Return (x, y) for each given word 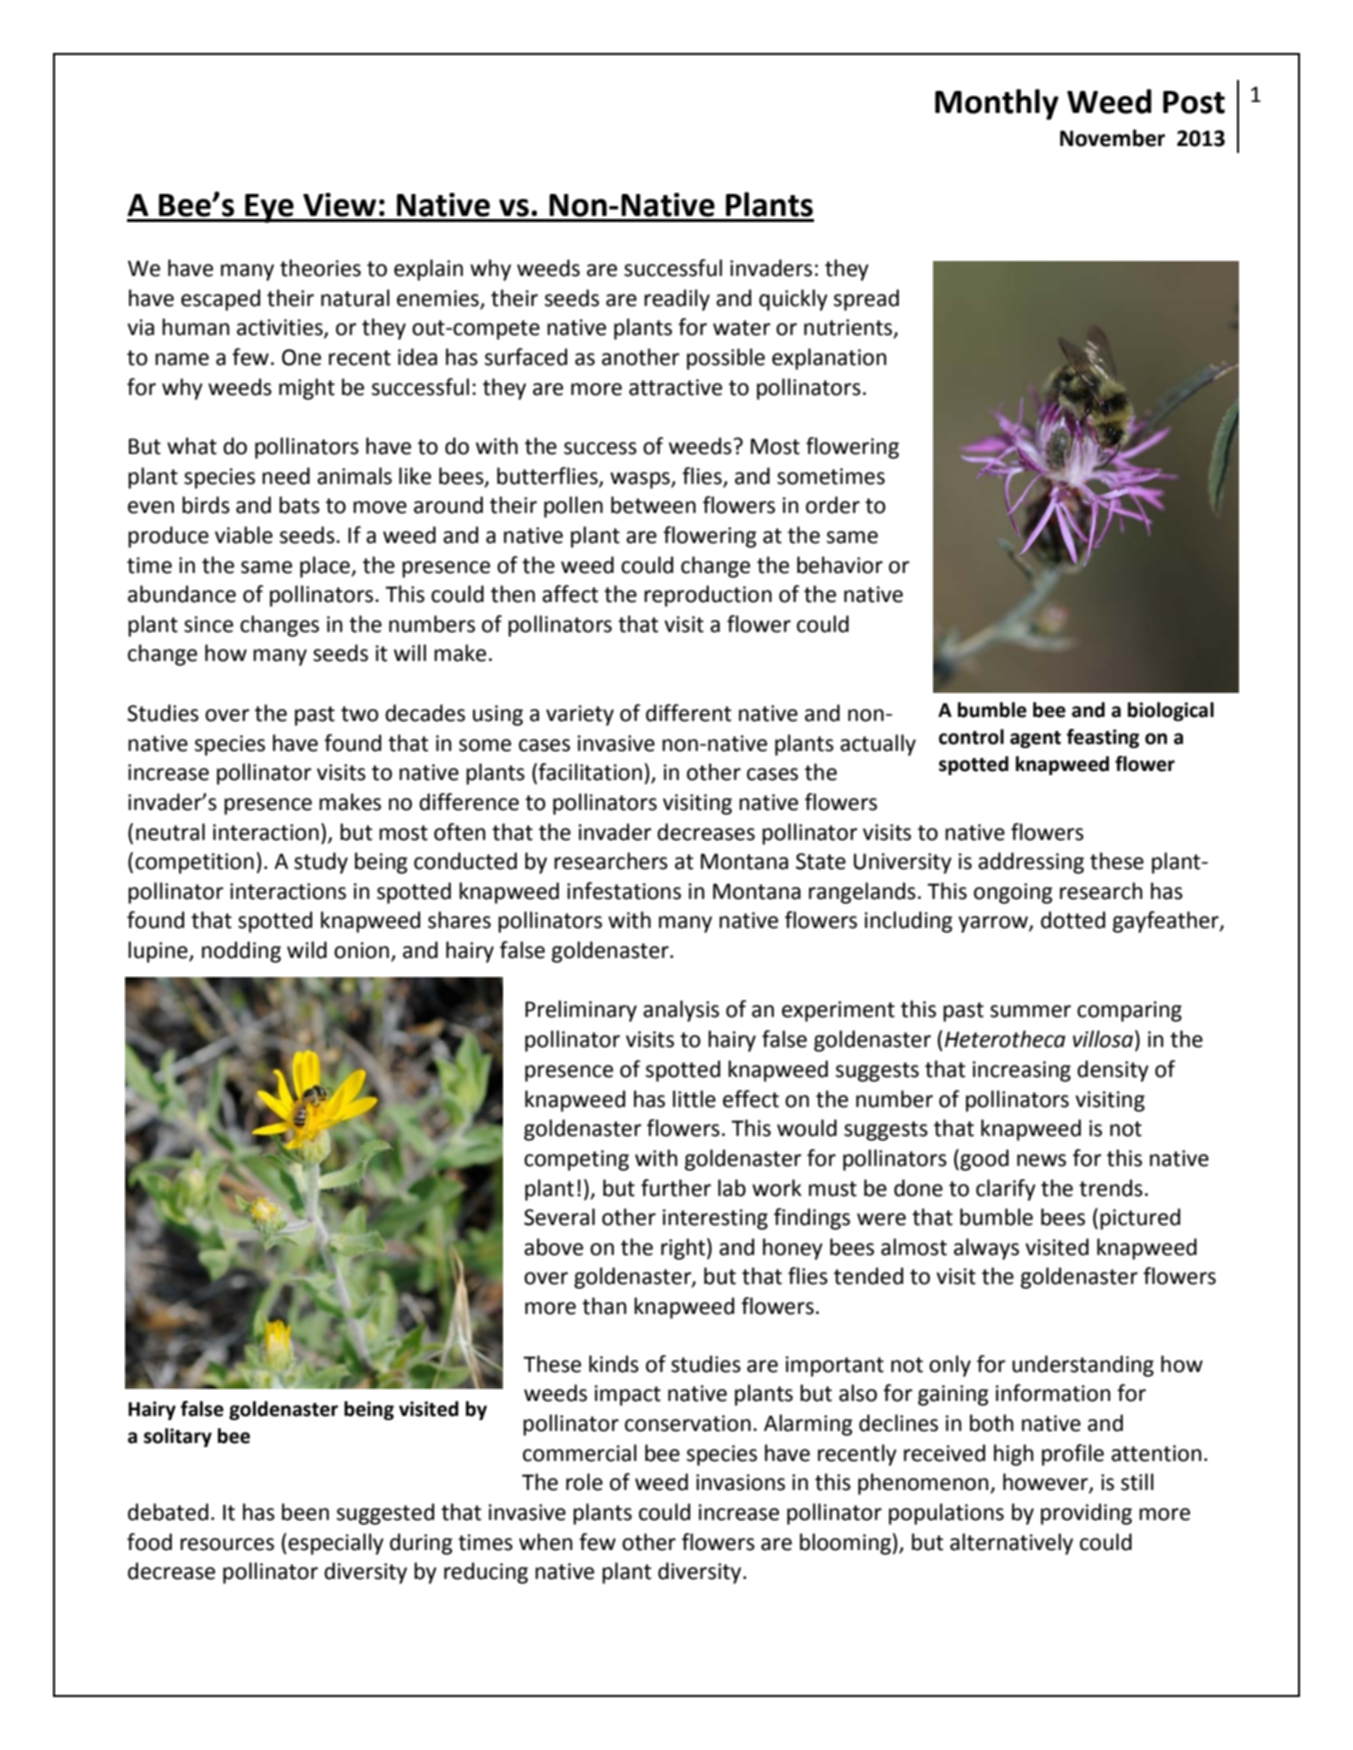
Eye (269, 208)
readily (677, 300)
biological (1171, 711)
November (1112, 138)
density (1113, 1071)
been (305, 1512)
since (208, 624)
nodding (241, 952)
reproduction (708, 596)
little (694, 1099)
